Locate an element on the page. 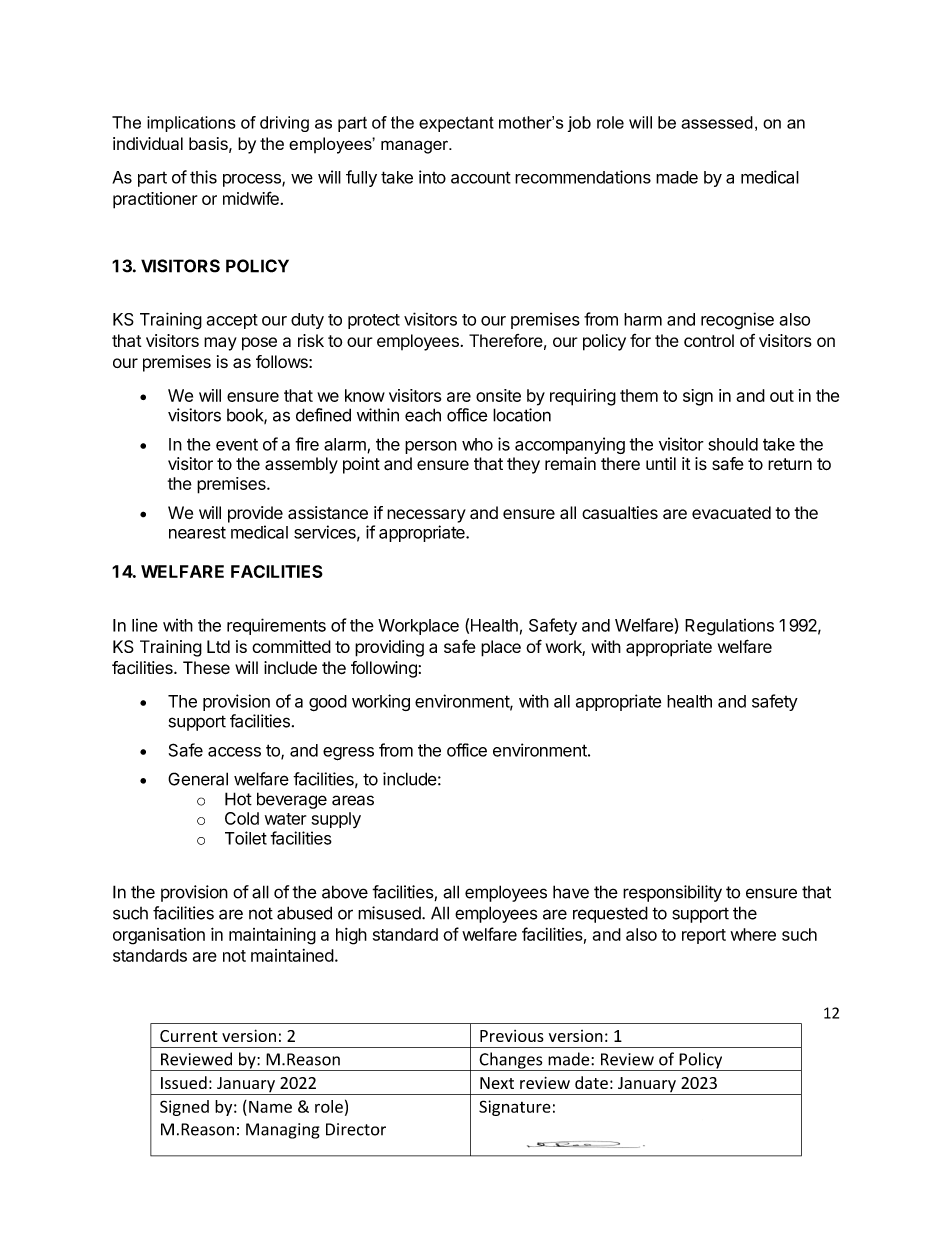  event is located at coordinates (237, 445).
